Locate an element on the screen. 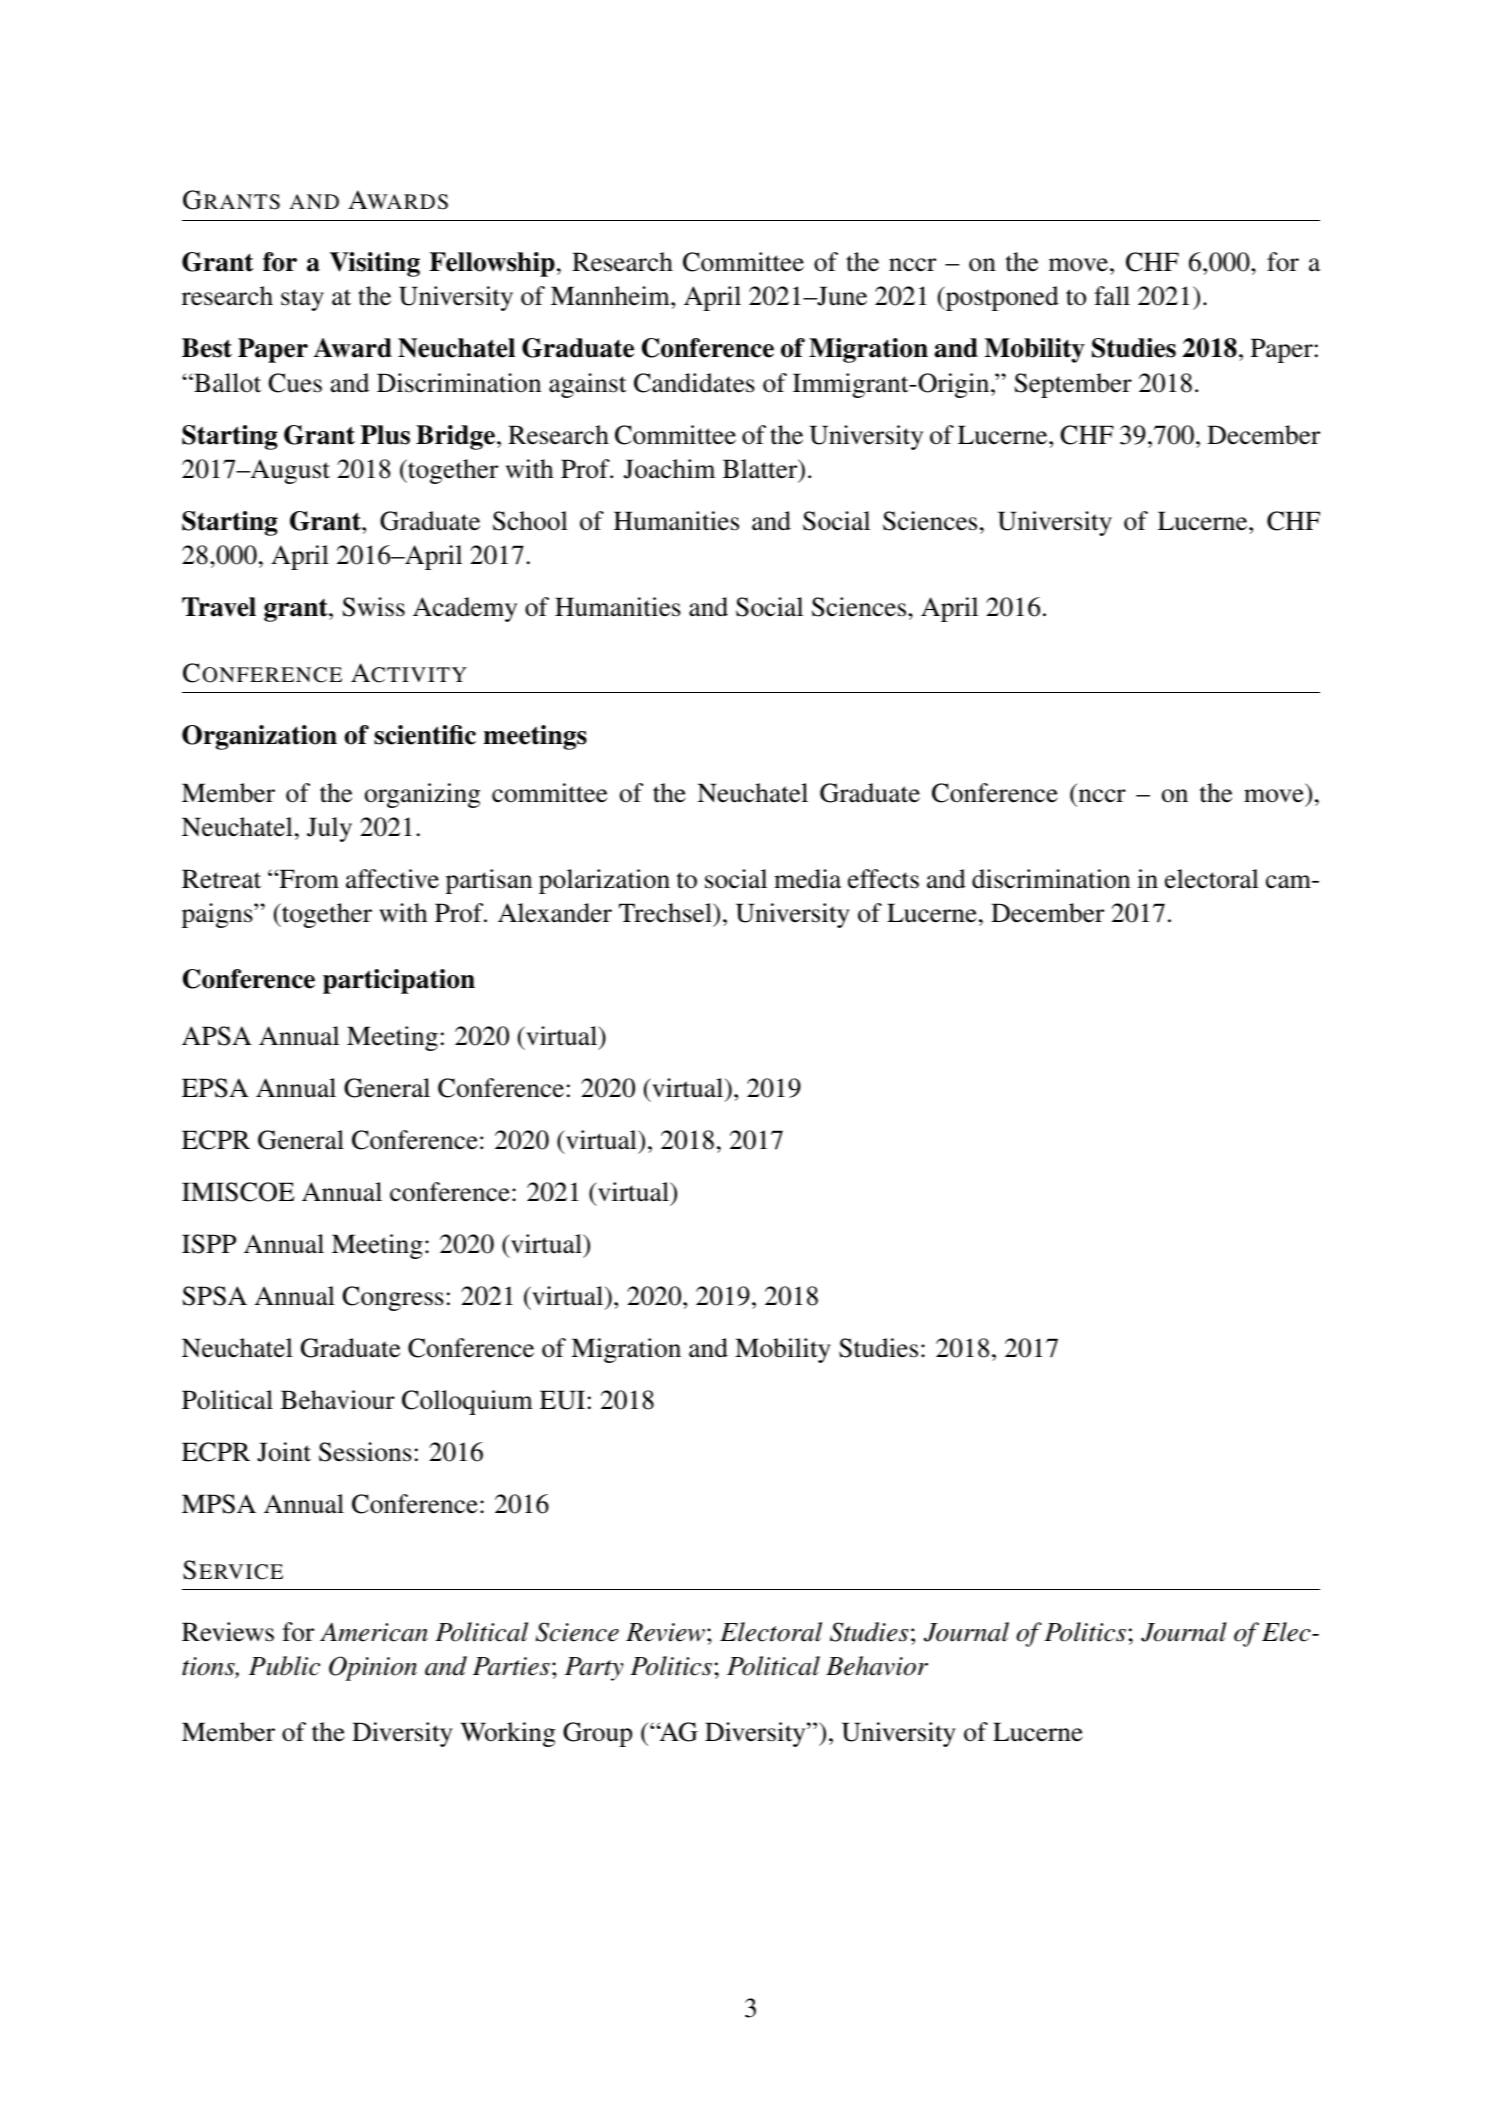 This screenshot has width=1502, height=2124. stay is located at coordinates (302, 300).
